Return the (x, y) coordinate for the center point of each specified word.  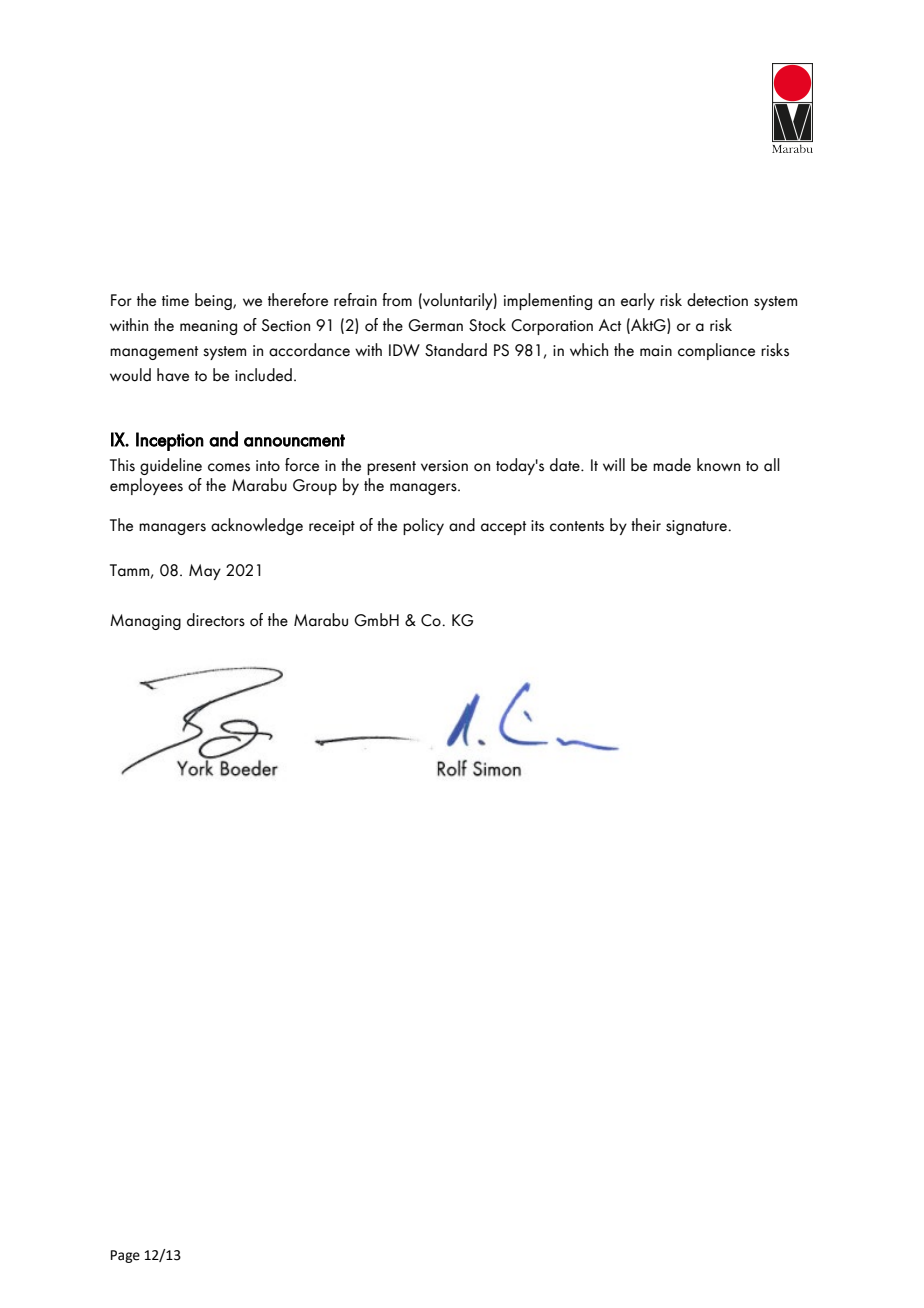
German (435, 325)
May (205, 572)
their (646, 525)
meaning (208, 327)
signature (697, 527)
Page (125, 1256)
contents (577, 526)
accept (503, 528)
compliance (716, 351)
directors (216, 620)
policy (423, 526)
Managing (145, 622)
